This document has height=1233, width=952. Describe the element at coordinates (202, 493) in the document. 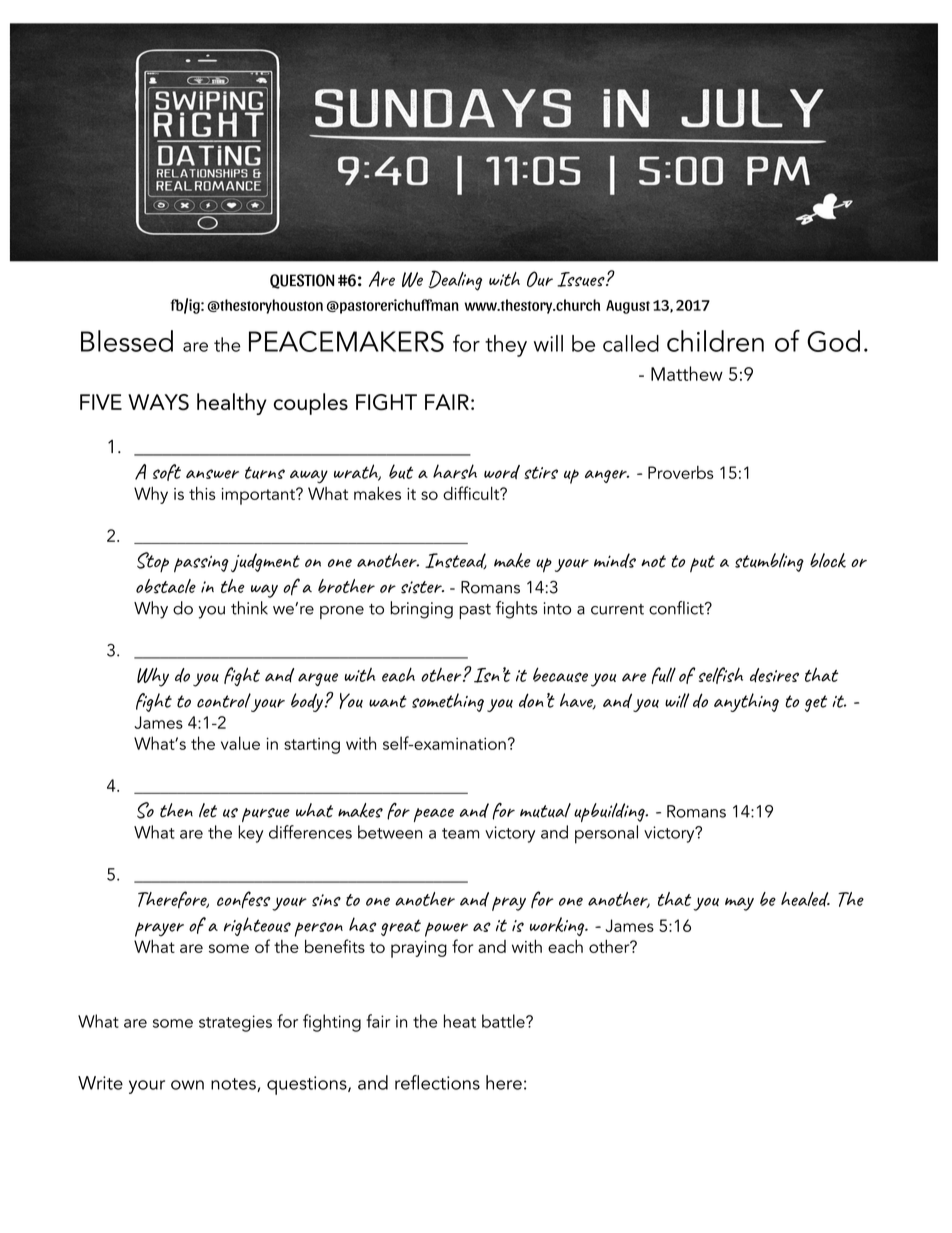

I see `this` at that location.
